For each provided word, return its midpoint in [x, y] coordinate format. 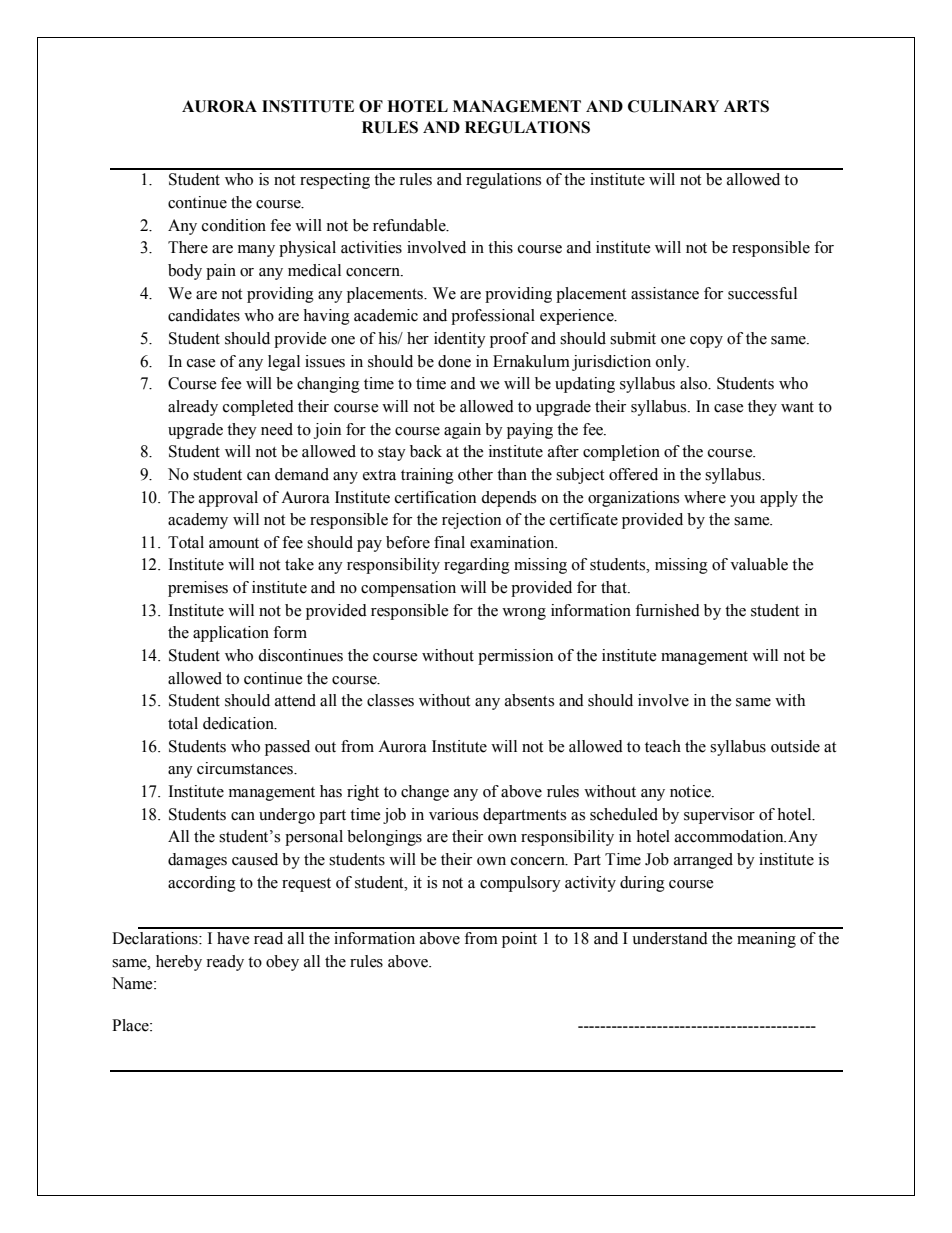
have [233, 938]
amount [234, 543]
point [519, 940]
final [449, 542]
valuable [759, 564]
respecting [335, 181]
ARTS [746, 106]
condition [234, 225]
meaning [766, 940]
